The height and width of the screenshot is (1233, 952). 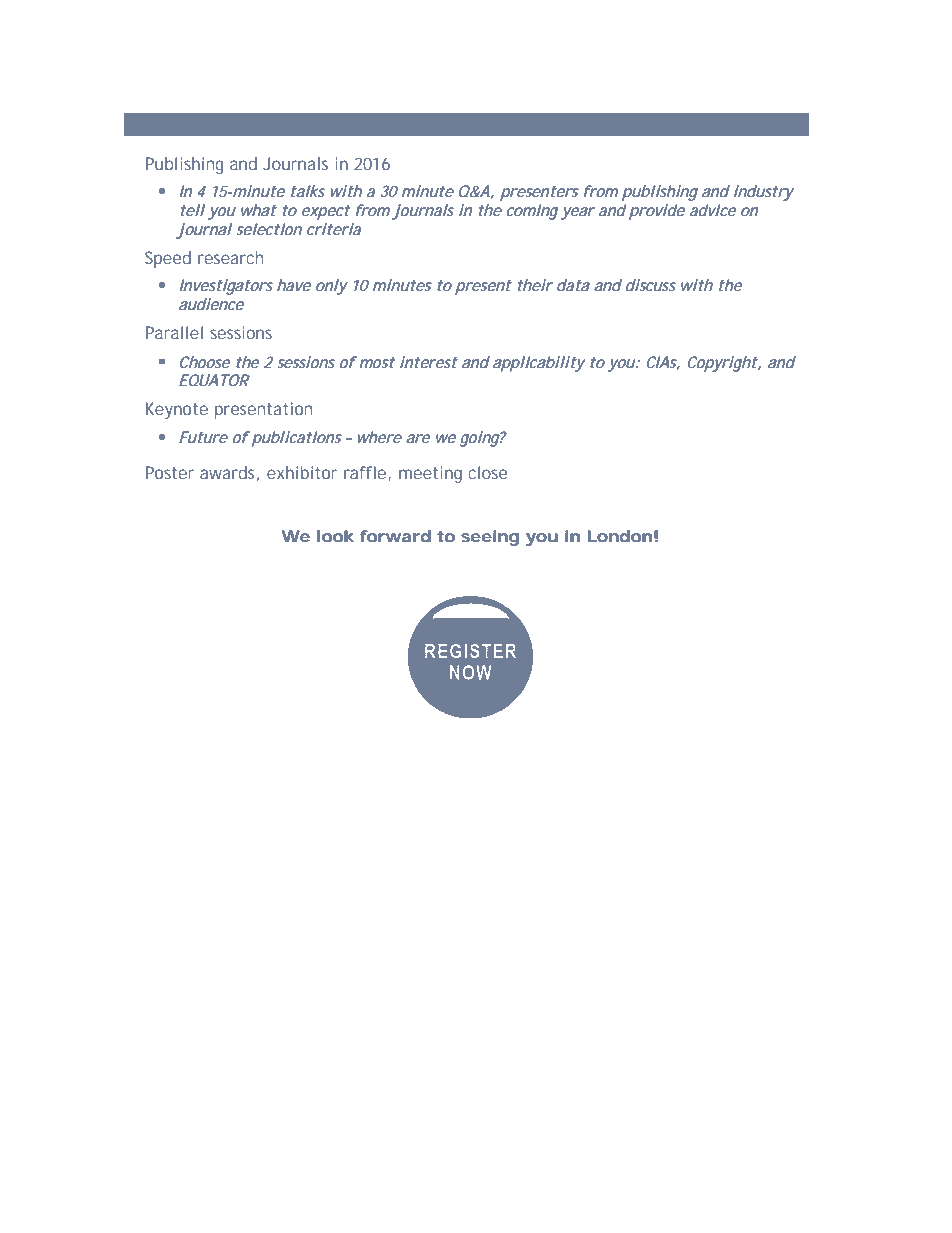 I want to click on Copyright, so click(x=723, y=364).
